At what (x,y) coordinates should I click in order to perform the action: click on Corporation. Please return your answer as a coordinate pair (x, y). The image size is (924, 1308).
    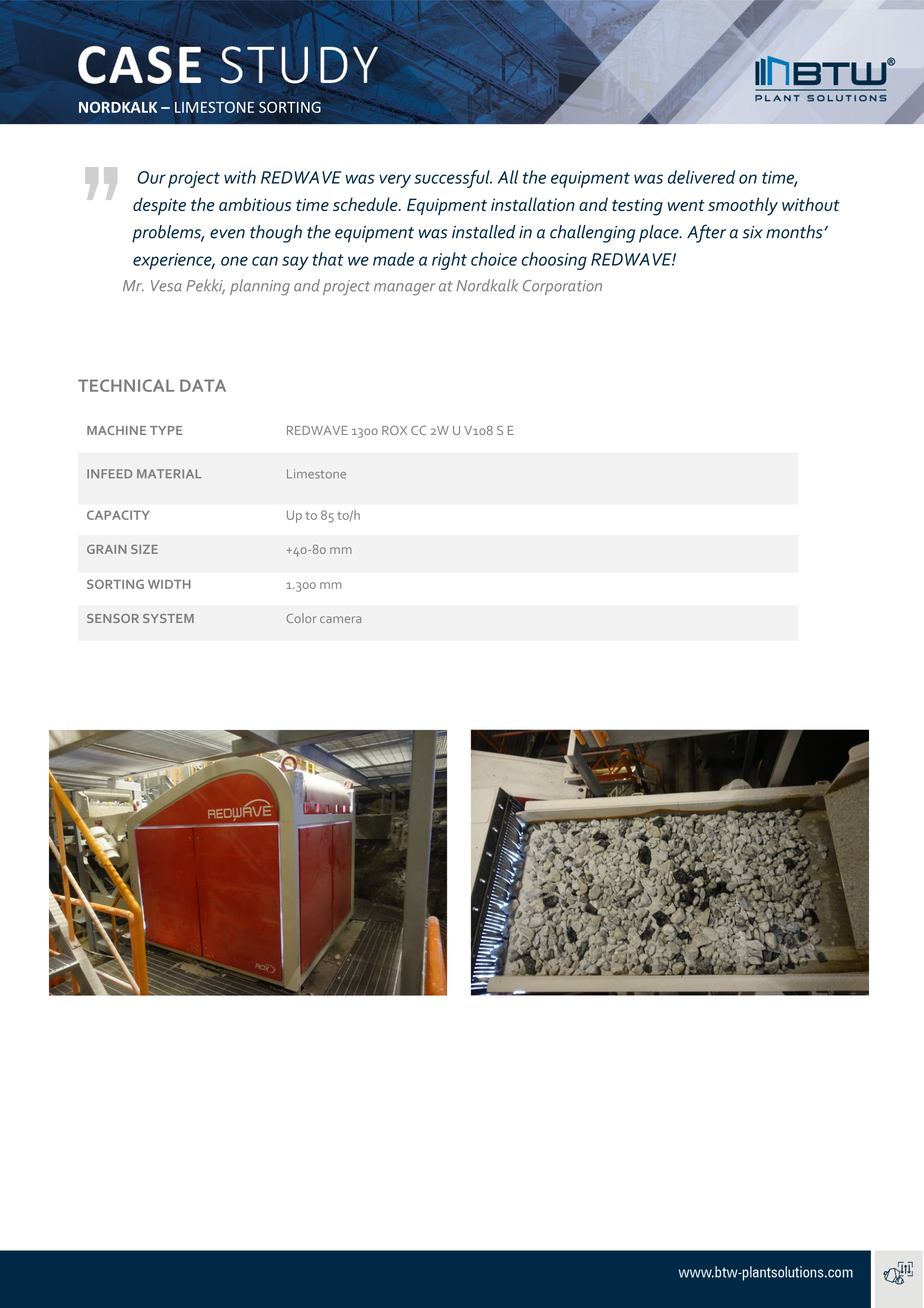
    Looking at the image, I should click on (562, 287).
